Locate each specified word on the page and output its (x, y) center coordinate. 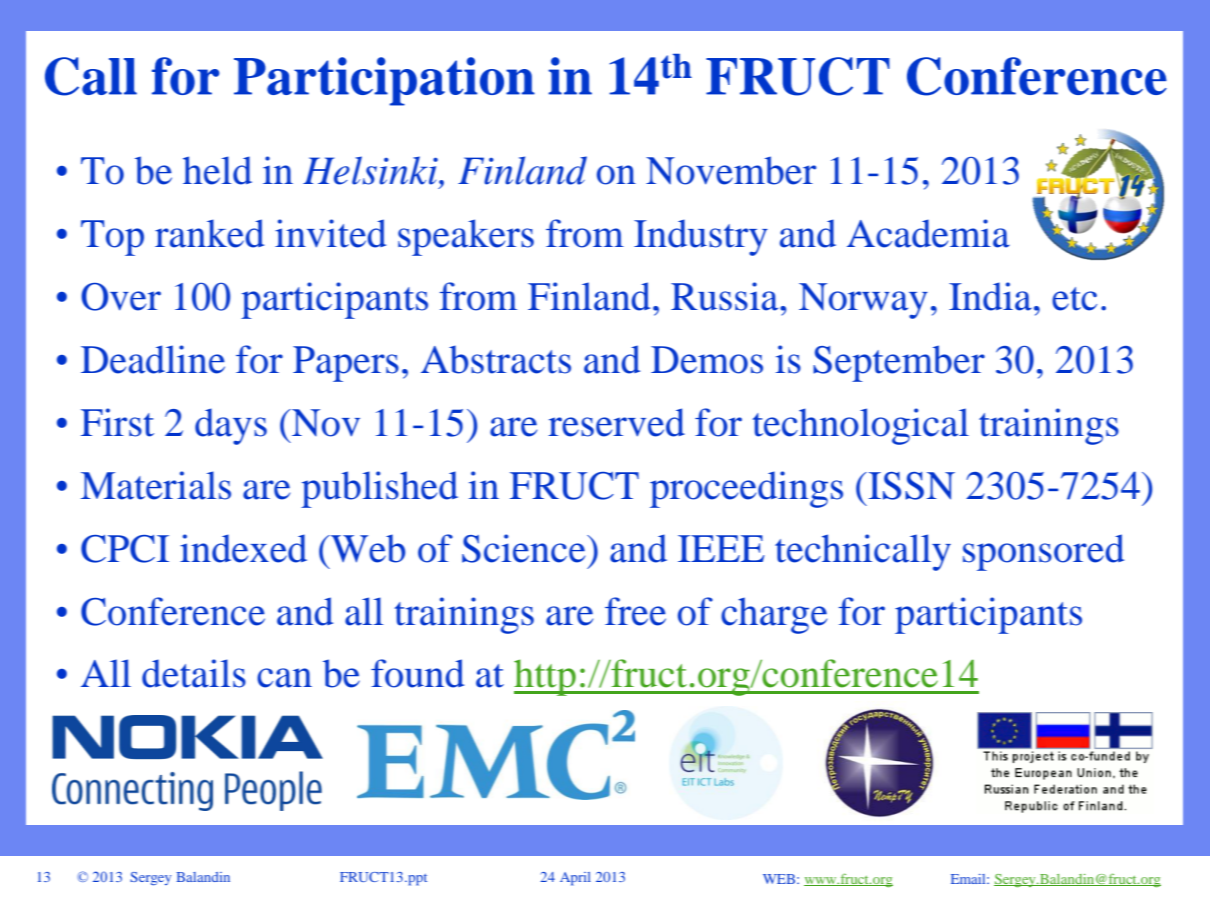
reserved (616, 422)
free (635, 611)
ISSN (910, 486)
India (990, 296)
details (194, 673)
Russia (726, 296)
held (217, 170)
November (731, 170)
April (575, 879)
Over (121, 297)
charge (774, 615)
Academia (928, 233)
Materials (156, 485)
